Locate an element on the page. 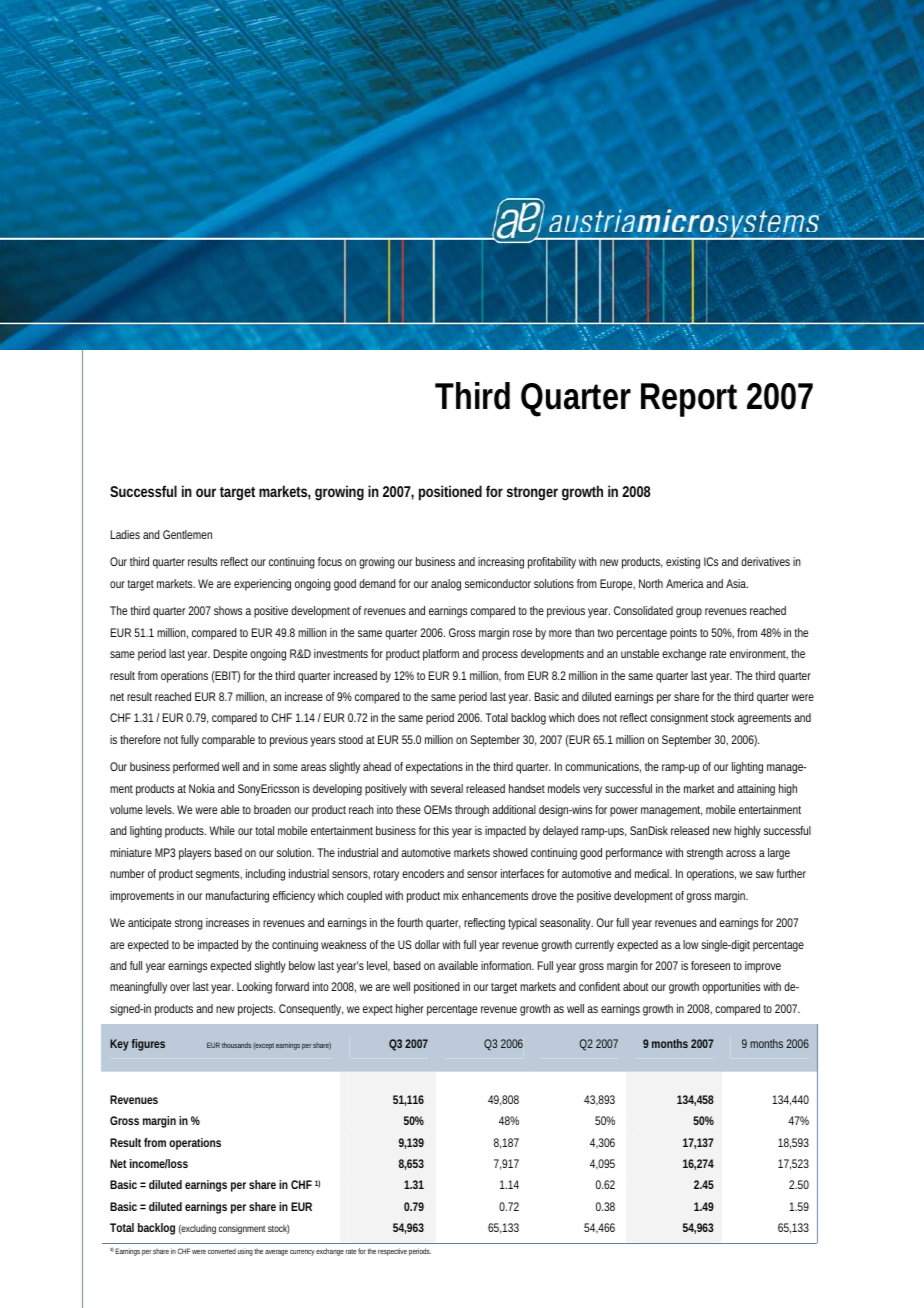  this is located at coordinates (441, 830).
